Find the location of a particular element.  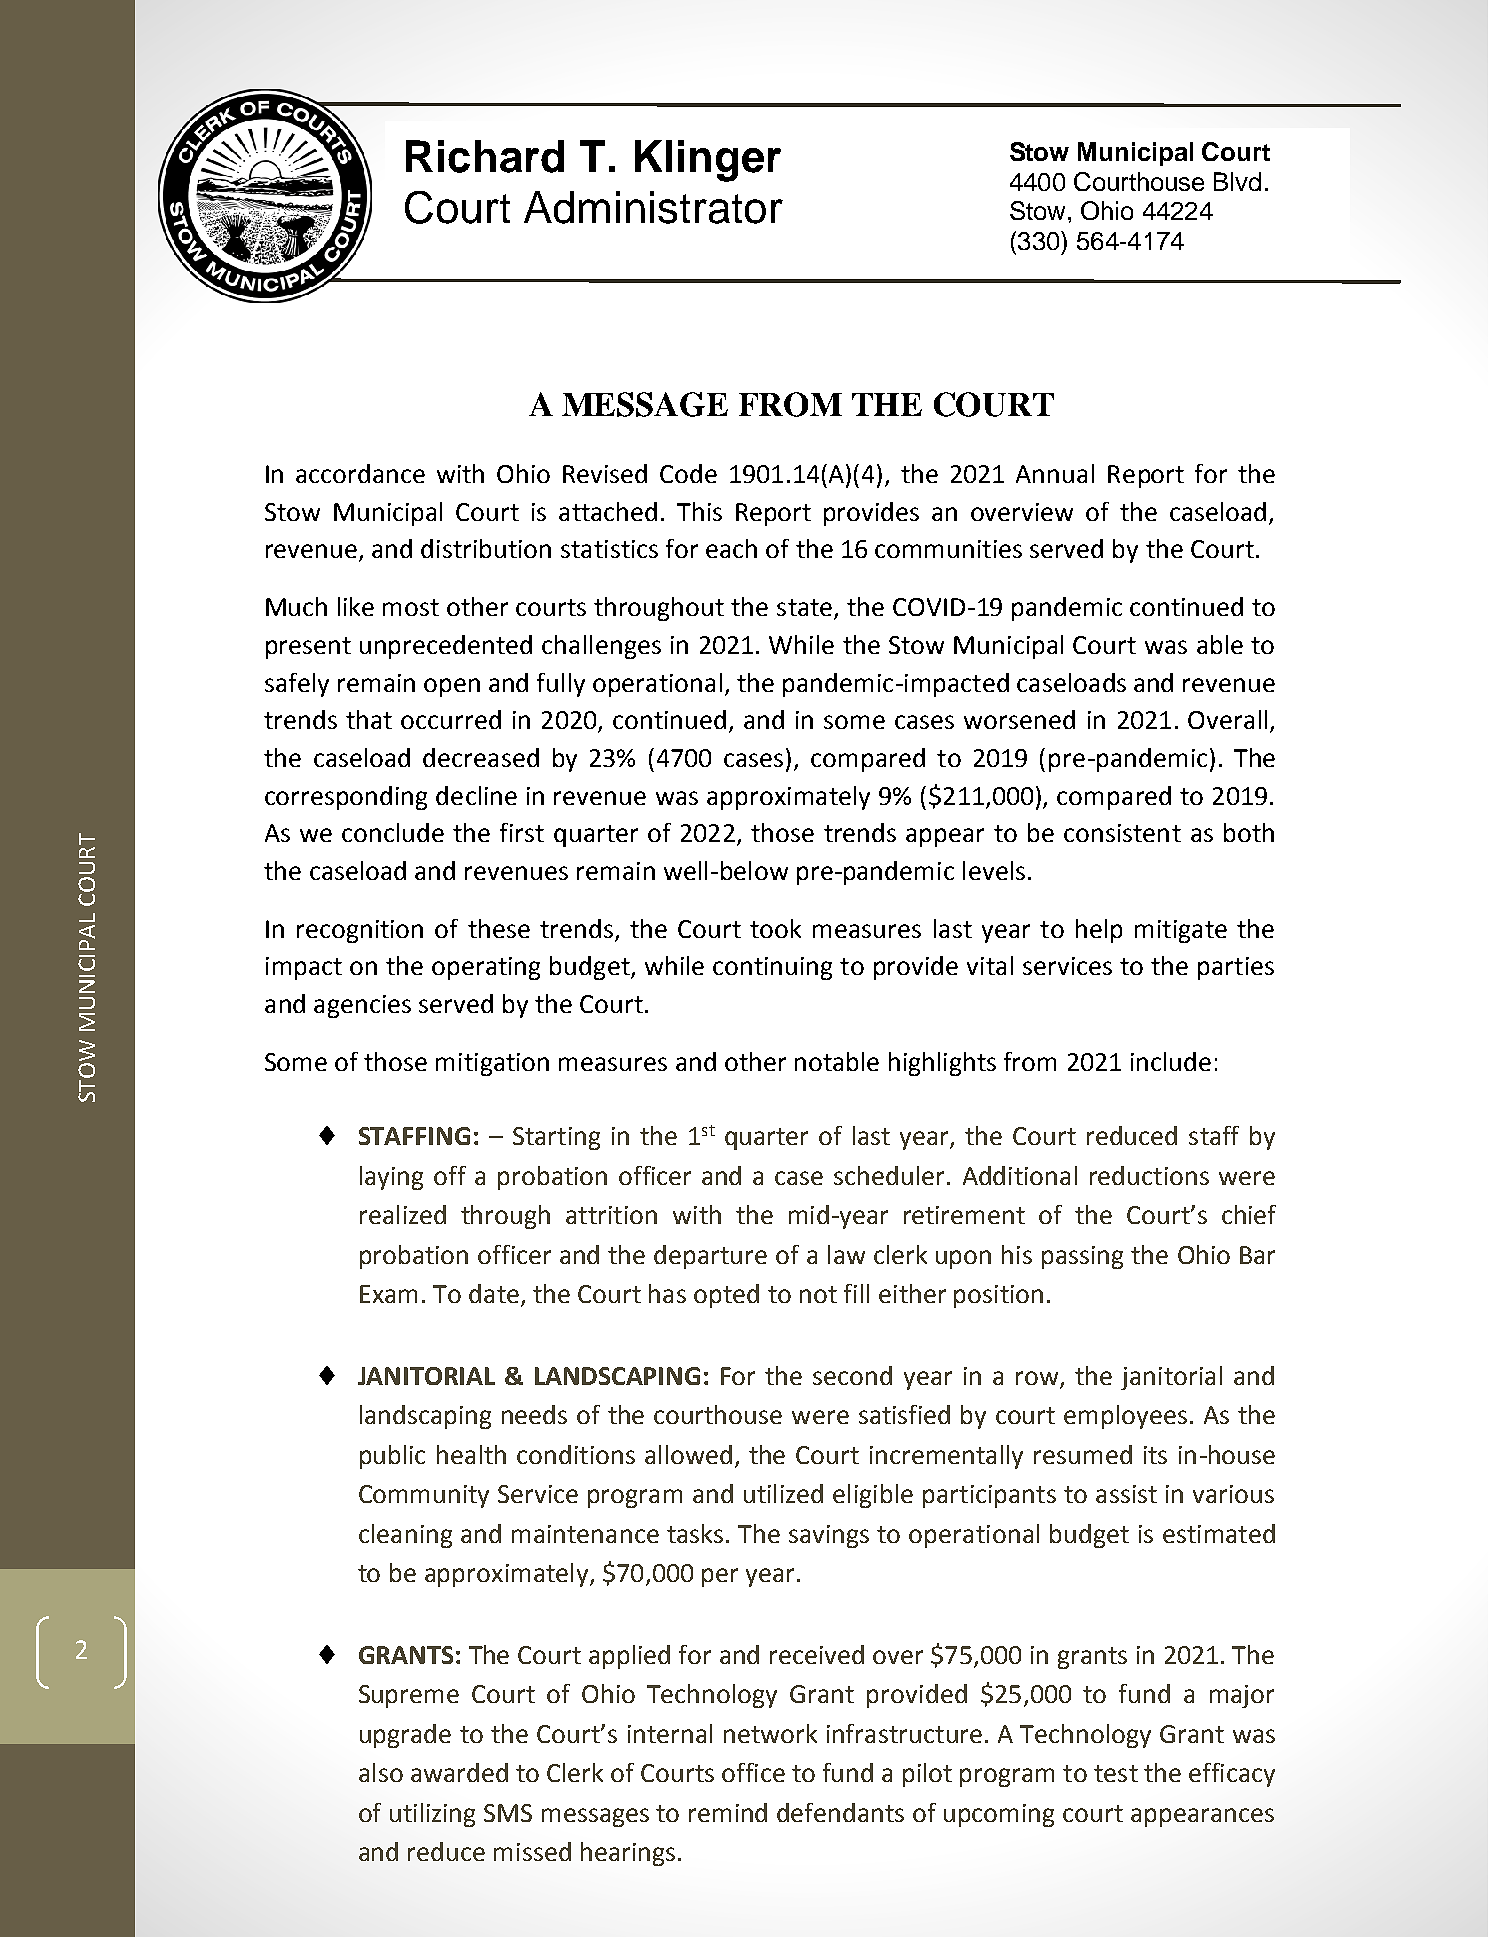

consistent is located at coordinates (1122, 833).
